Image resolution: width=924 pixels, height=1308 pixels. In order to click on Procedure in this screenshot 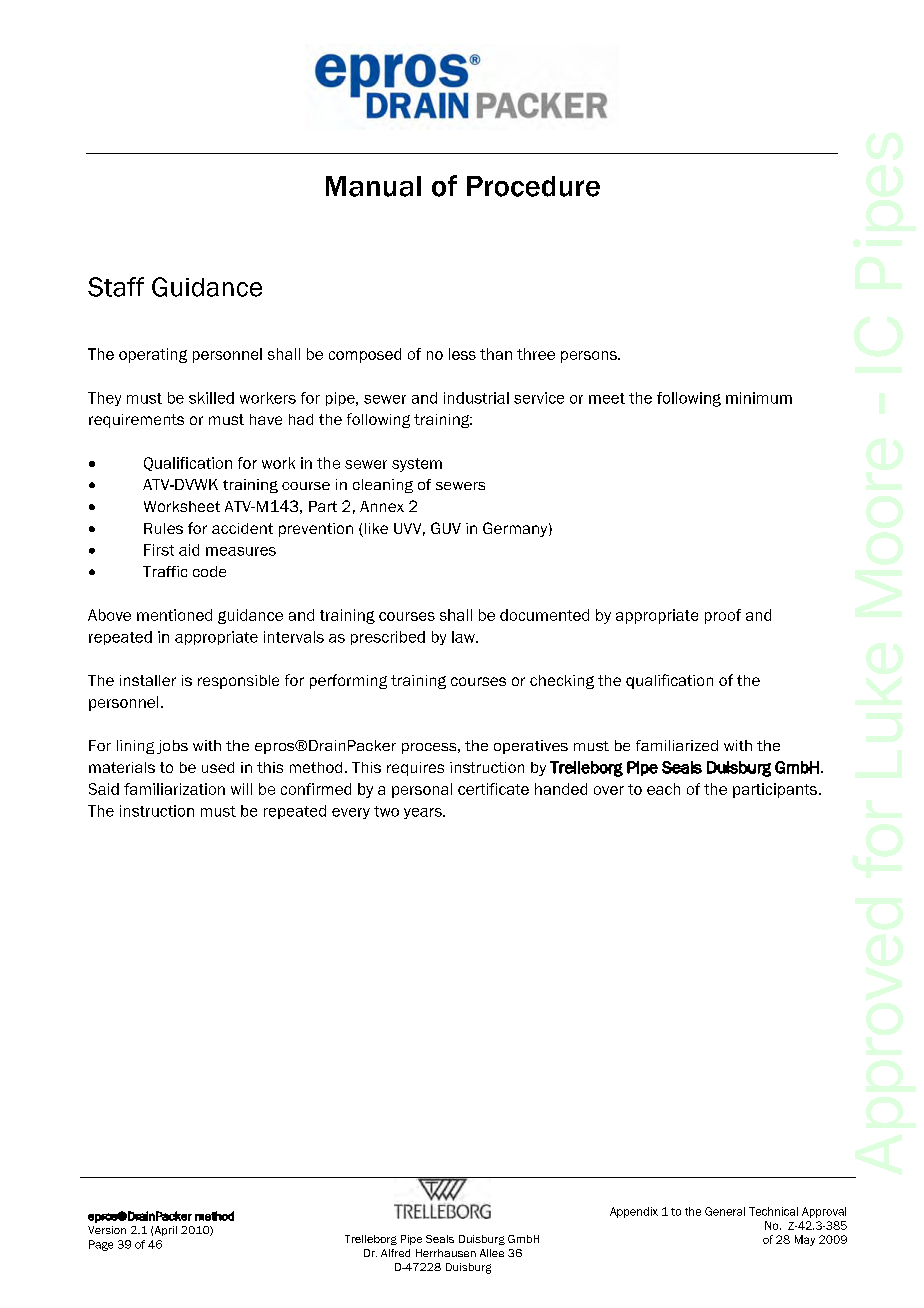, I will do `click(533, 186)`.
